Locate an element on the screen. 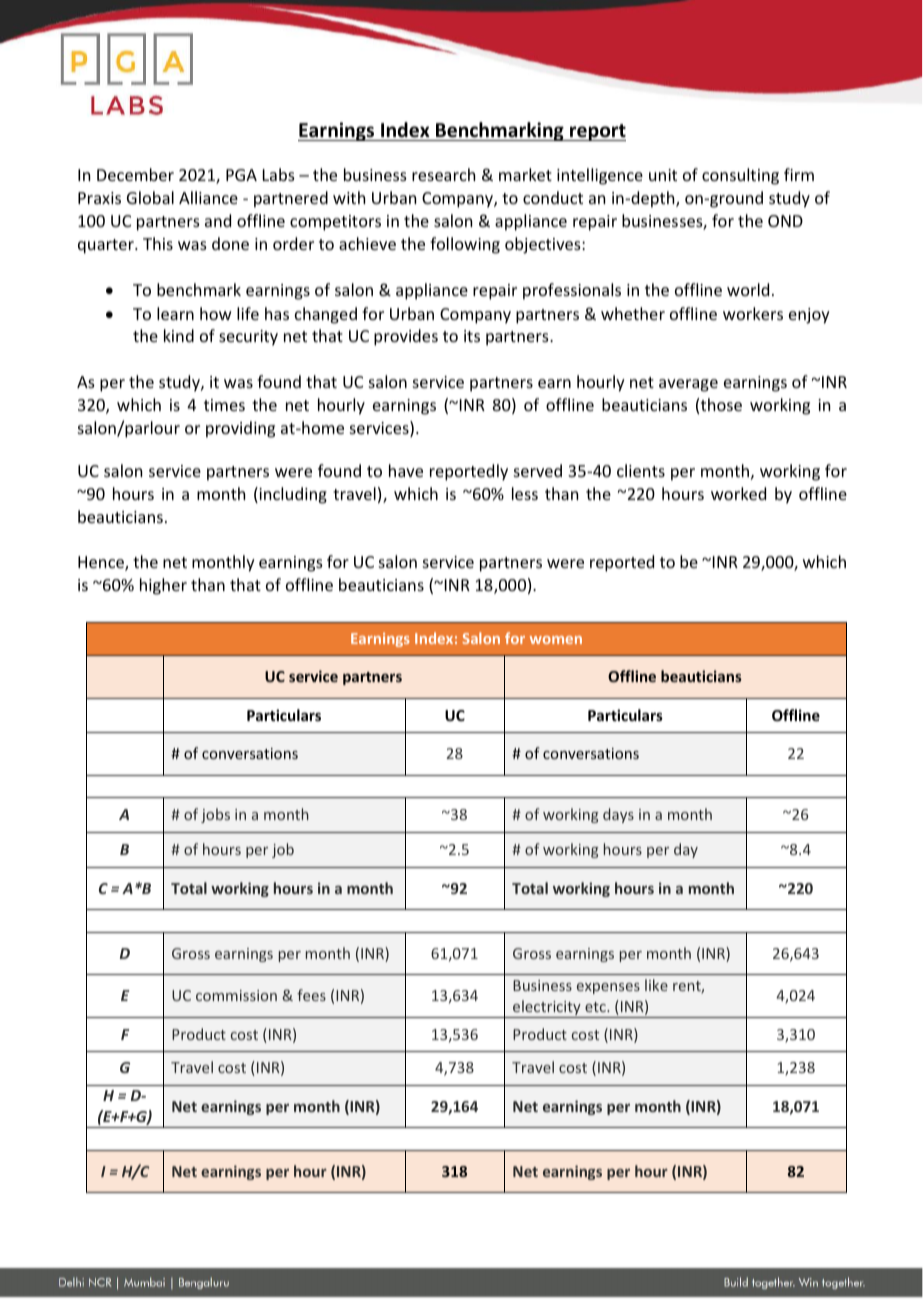  worked is located at coordinates (738, 493).
